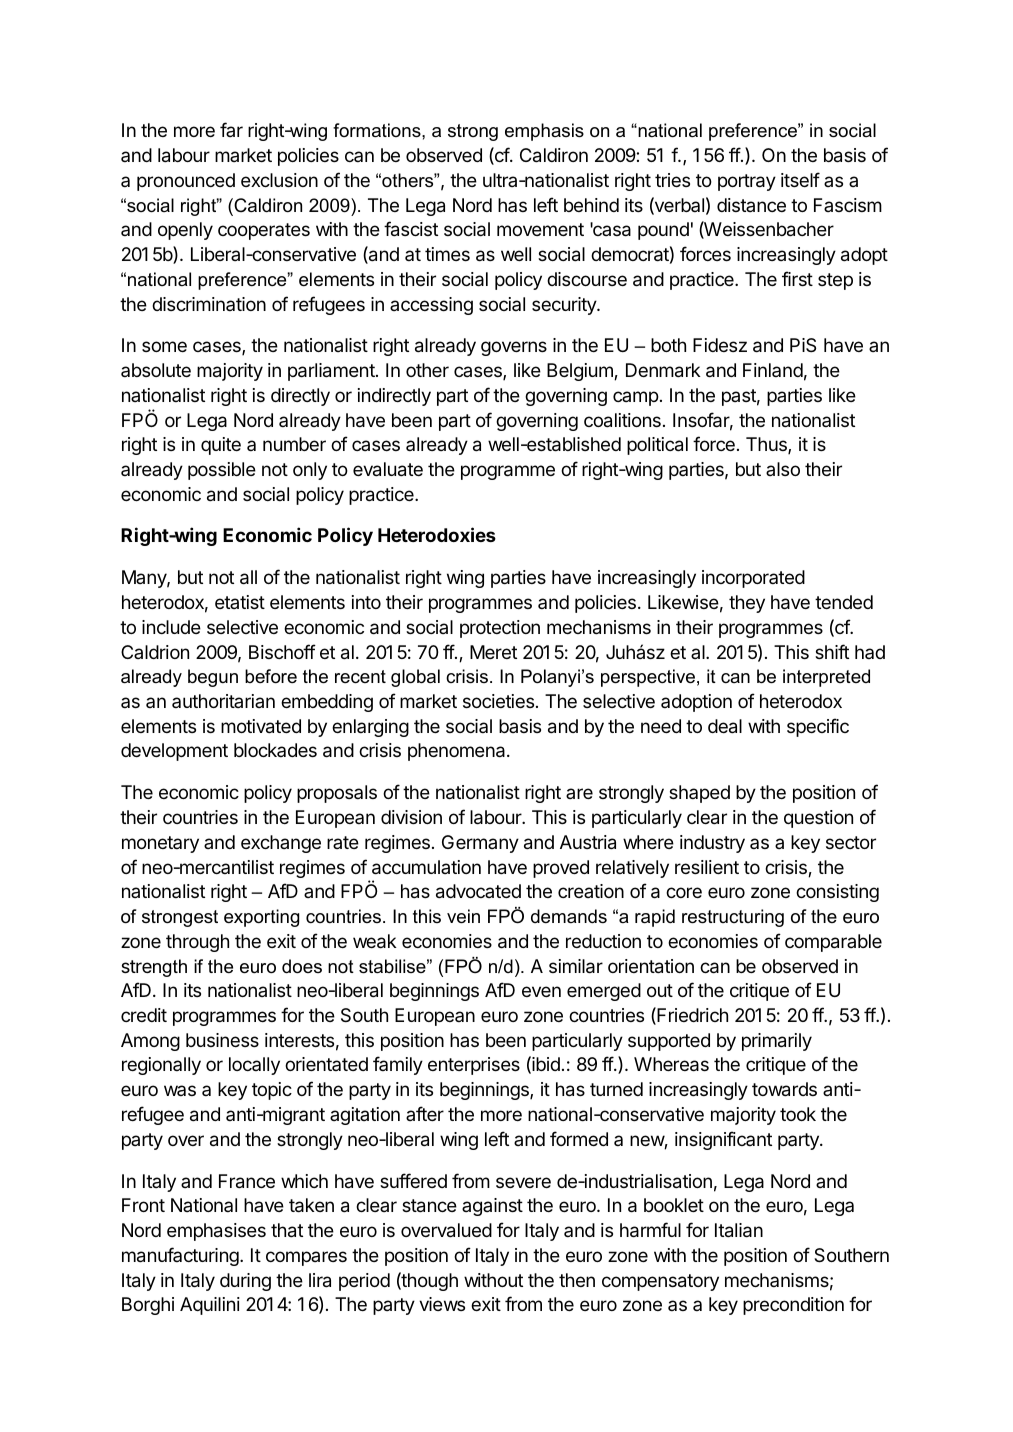  I want to click on pronounced, so click(186, 182).
